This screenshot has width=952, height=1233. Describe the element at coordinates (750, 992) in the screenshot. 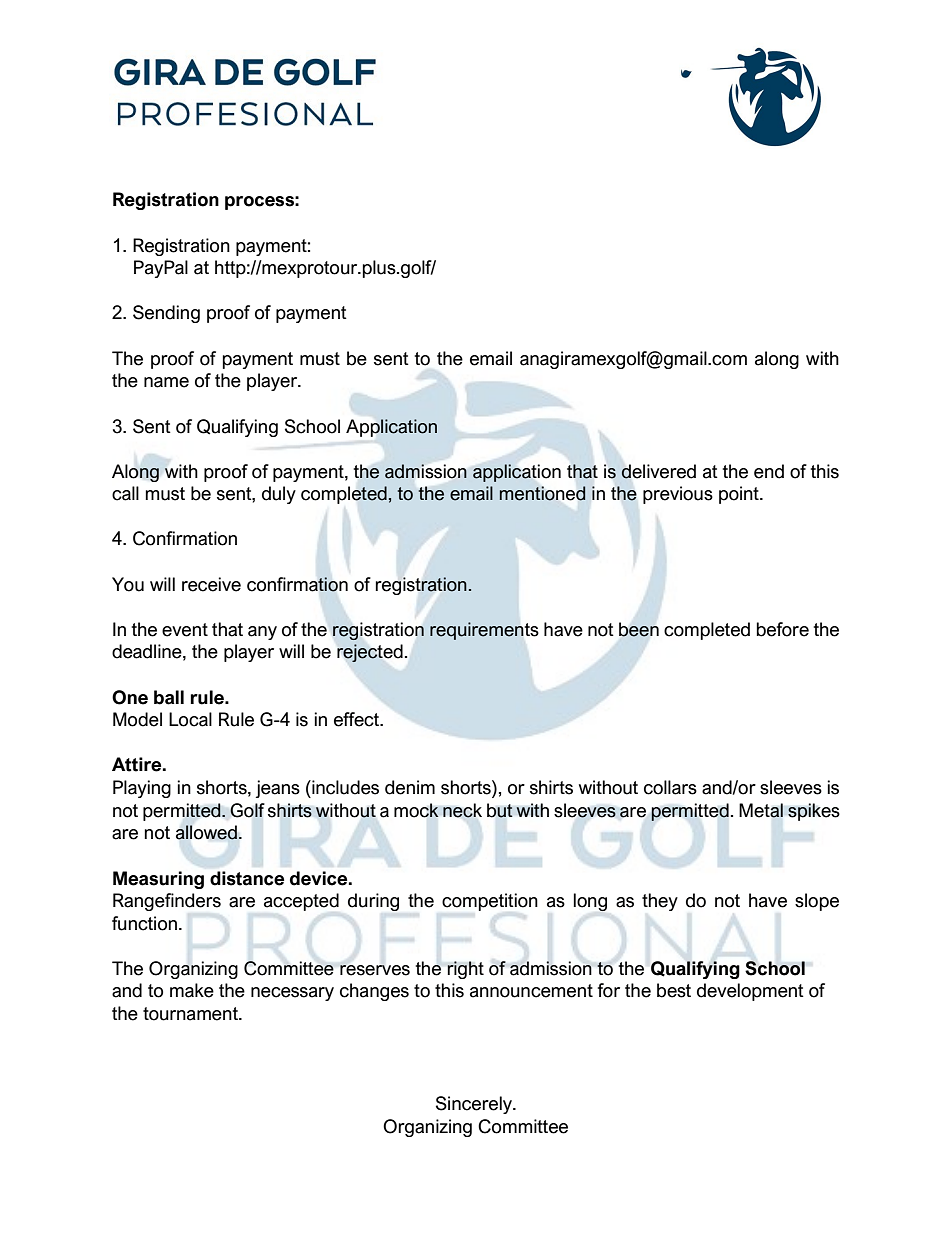

I see `development` at that location.
